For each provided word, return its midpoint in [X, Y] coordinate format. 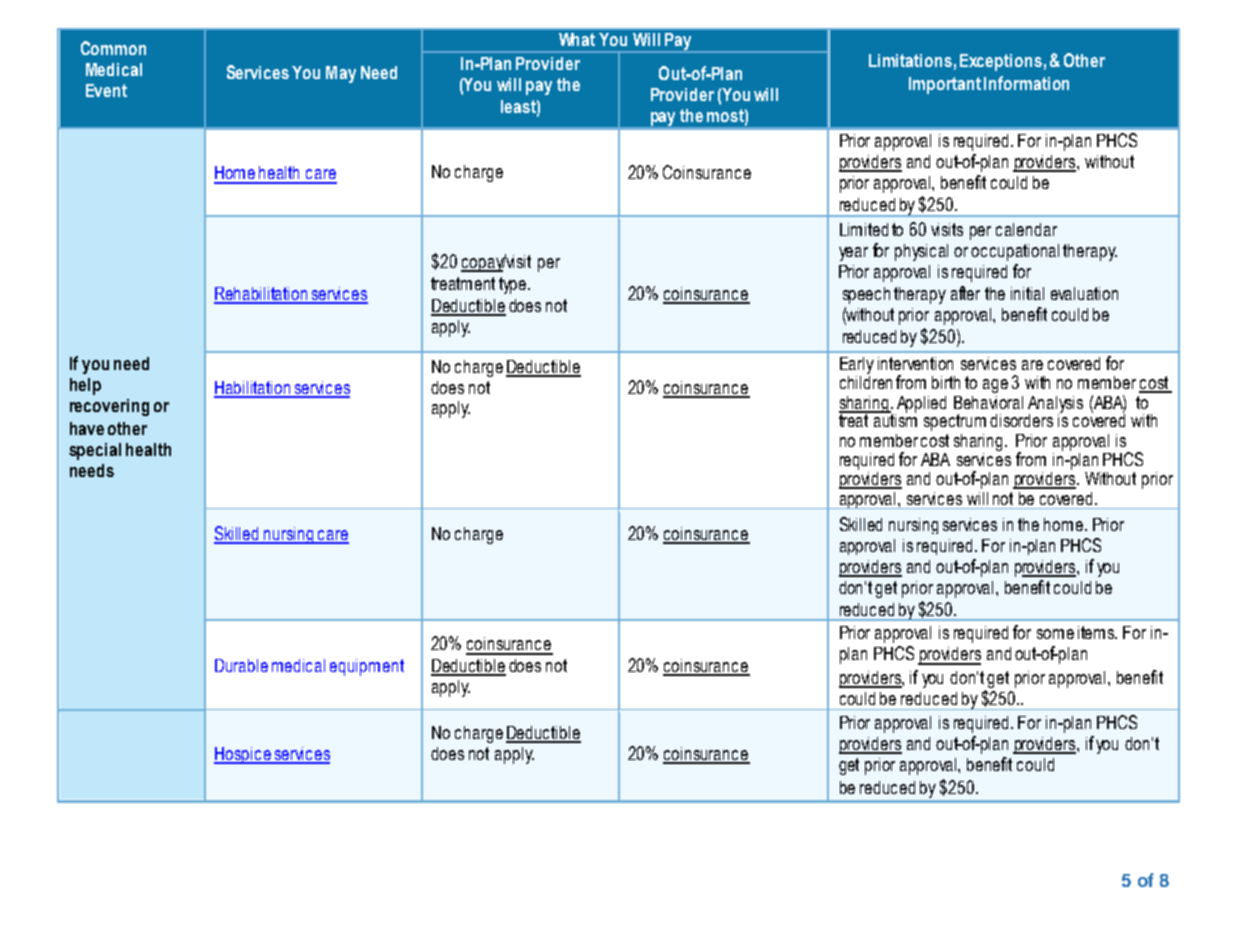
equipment [367, 667]
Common [113, 48]
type [514, 285]
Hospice [243, 755]
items [1097, 632]
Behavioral [988, 402]
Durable [241, 665]
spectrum [955, 422]
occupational [1015, 252]
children [866, 381]
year [853, 254]
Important [945, 85]
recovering [109, 407]
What [577, 39]
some [1055, 634]
